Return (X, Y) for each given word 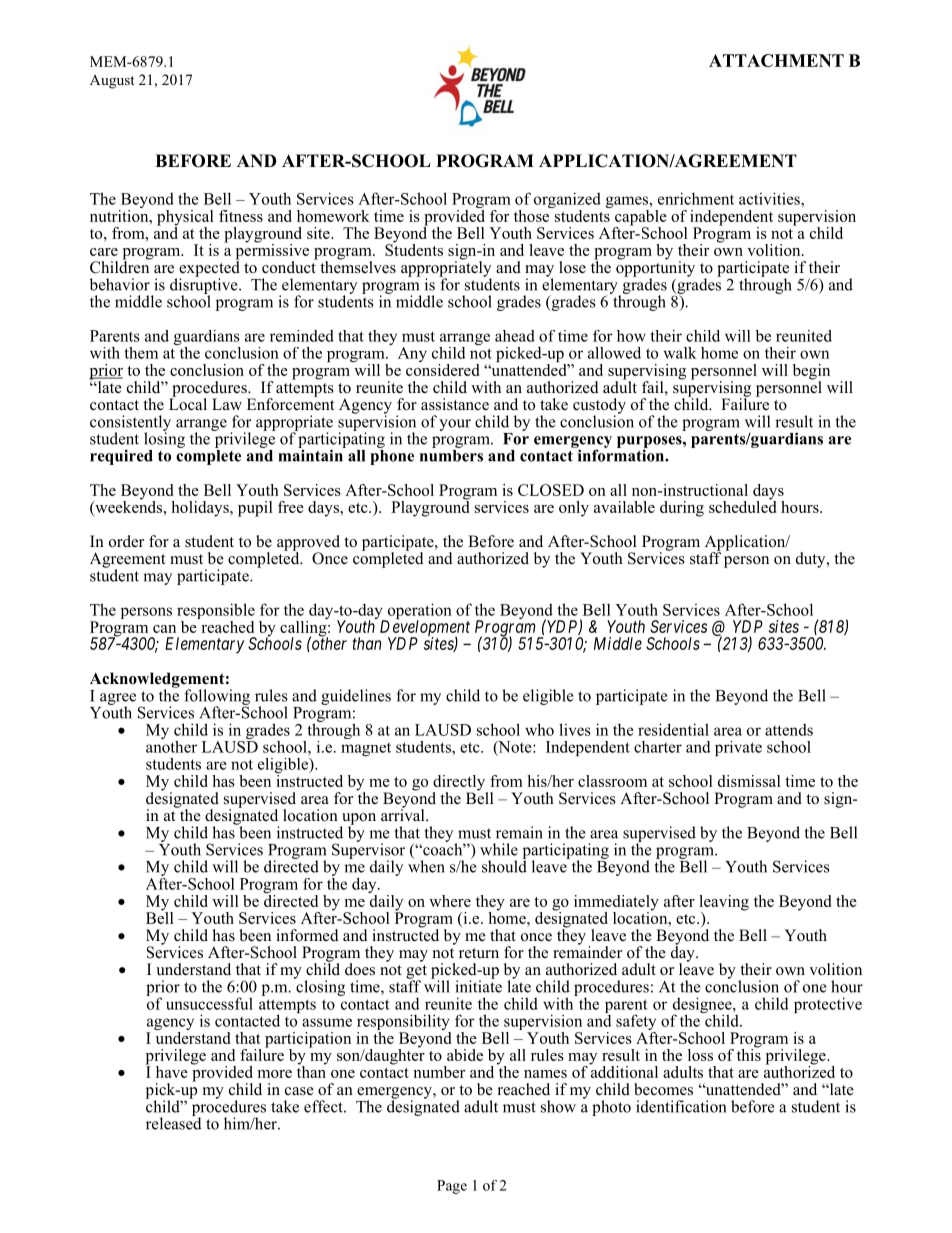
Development (425, 629)
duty (812, 560)
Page (452, 1187)
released (174, 1122)
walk (680, 353)
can (164, 629)
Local (188, 402)
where (450, 901)
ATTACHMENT (776, 60)
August (112, 82)
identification (681, 1106)
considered (442, 368)
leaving (724, 904)
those (533, 214)
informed (307, 935)
